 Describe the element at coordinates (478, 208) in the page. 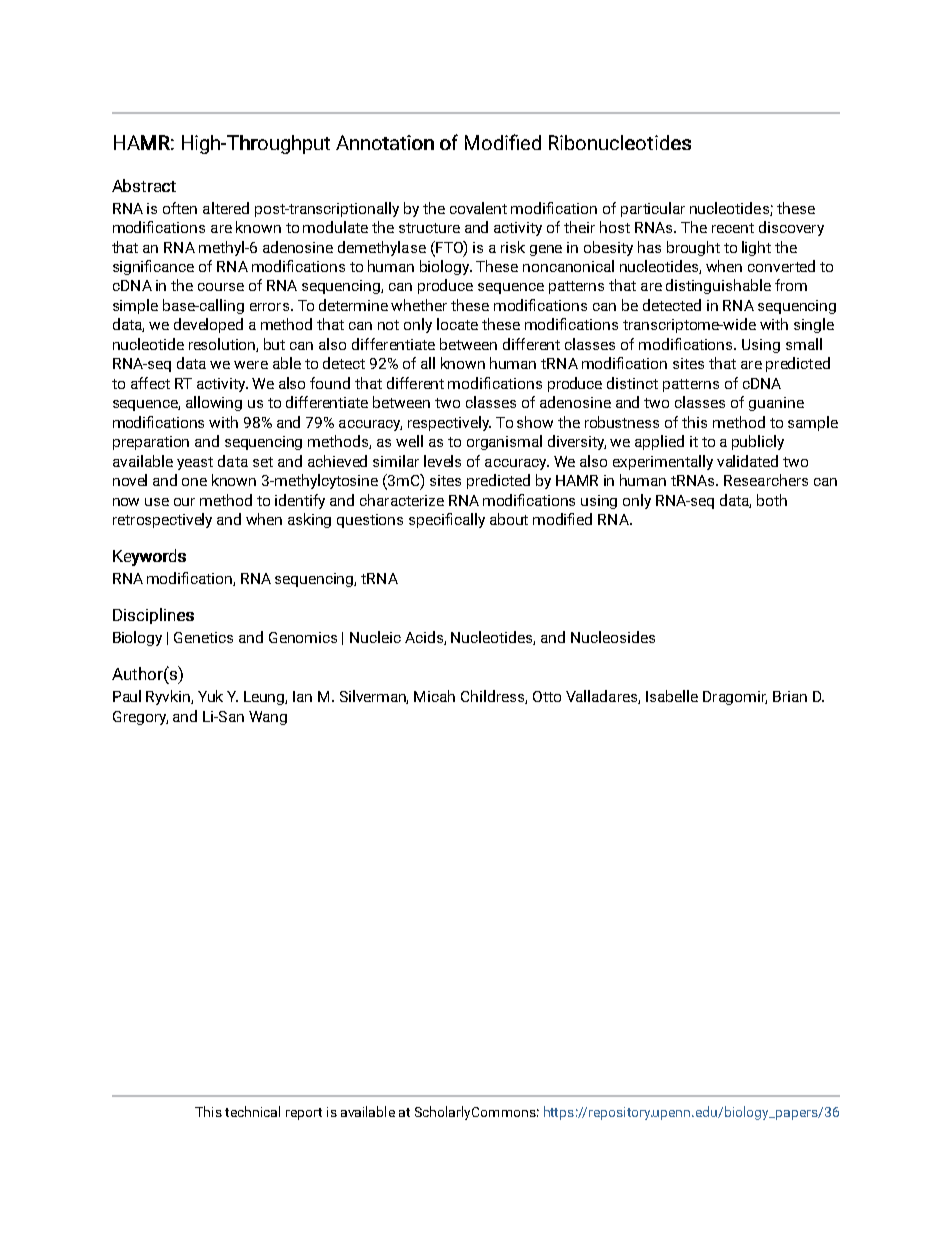

I see `covalent` at that location.
